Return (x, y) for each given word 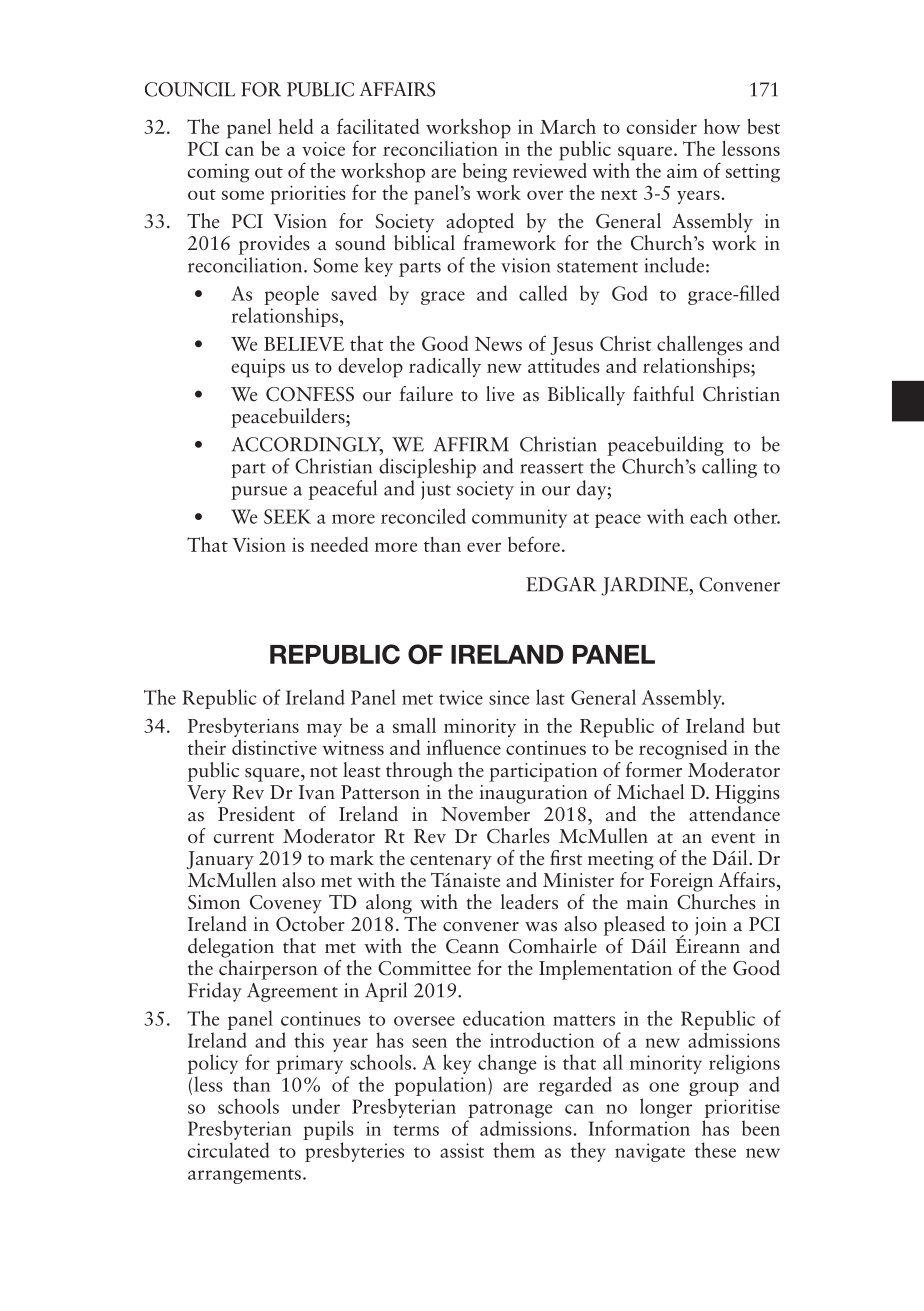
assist (462, 1150)
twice (461, 697)
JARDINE (646, 586)
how (722, 126)
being (485, 173)
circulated (228, 1150)
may (324, 730)
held (295, 126)
